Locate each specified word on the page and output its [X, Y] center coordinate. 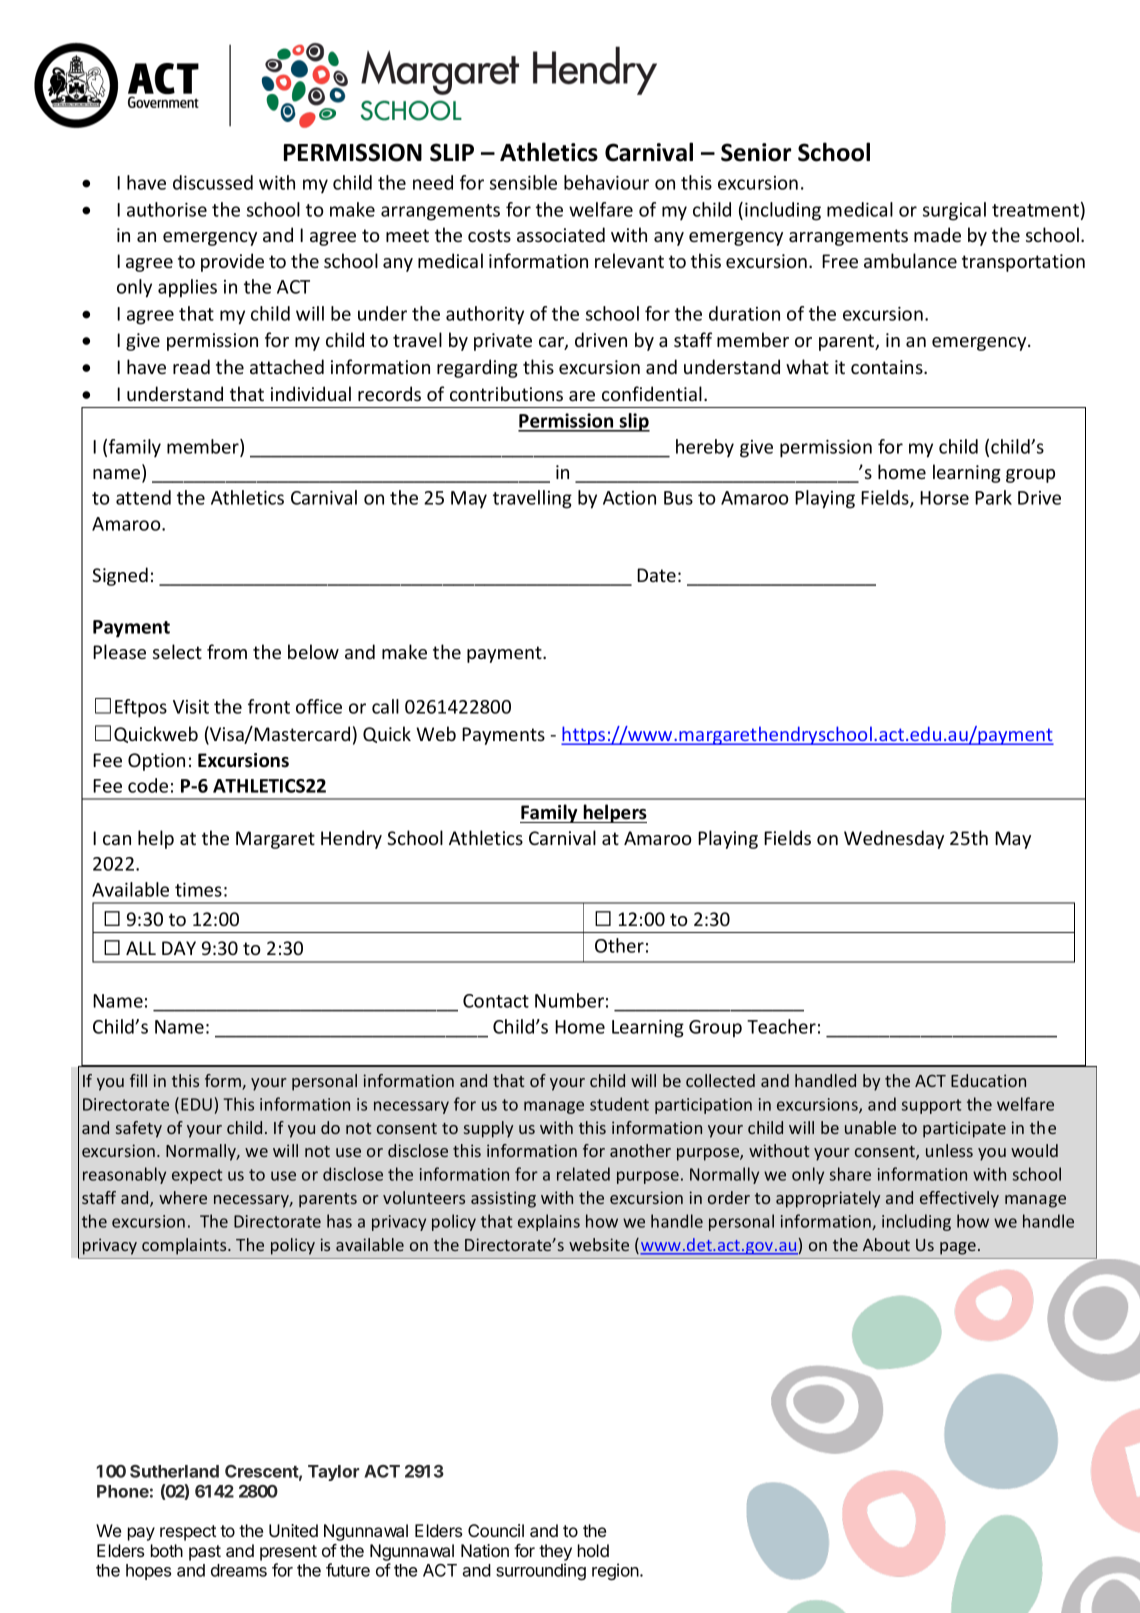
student [619, 1104]
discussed [213, 182]
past [205, 1553]
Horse [944, 498]
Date [656, 575]
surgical [954, 211]
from [227, 651]
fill [138, 1080]
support [932, 1106]
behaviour [606, 182]
